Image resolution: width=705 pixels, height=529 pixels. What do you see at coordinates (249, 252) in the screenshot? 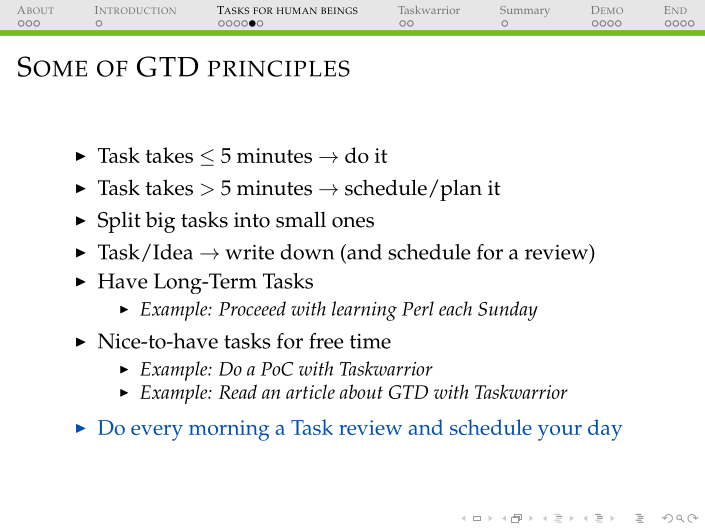
I see `write` at bounding box center [249, 252].
